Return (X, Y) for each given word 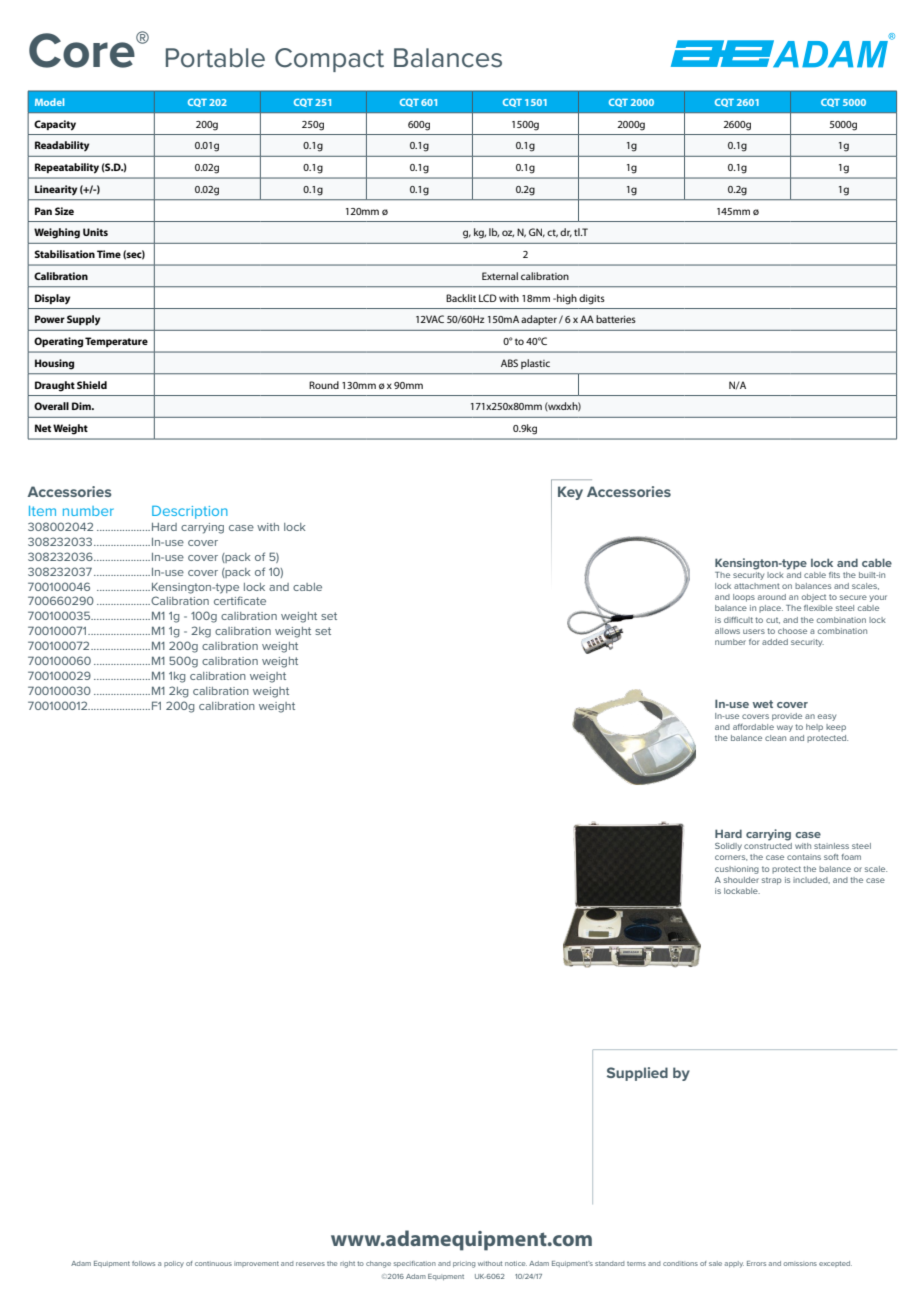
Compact (329, 60)
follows (143, 1263)
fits (834, 575)
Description (190, 512)
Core (83, 50)
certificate (240, 600)
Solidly (728, 847)
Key (570, 493)
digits (592, 299)
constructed (768, 846)
